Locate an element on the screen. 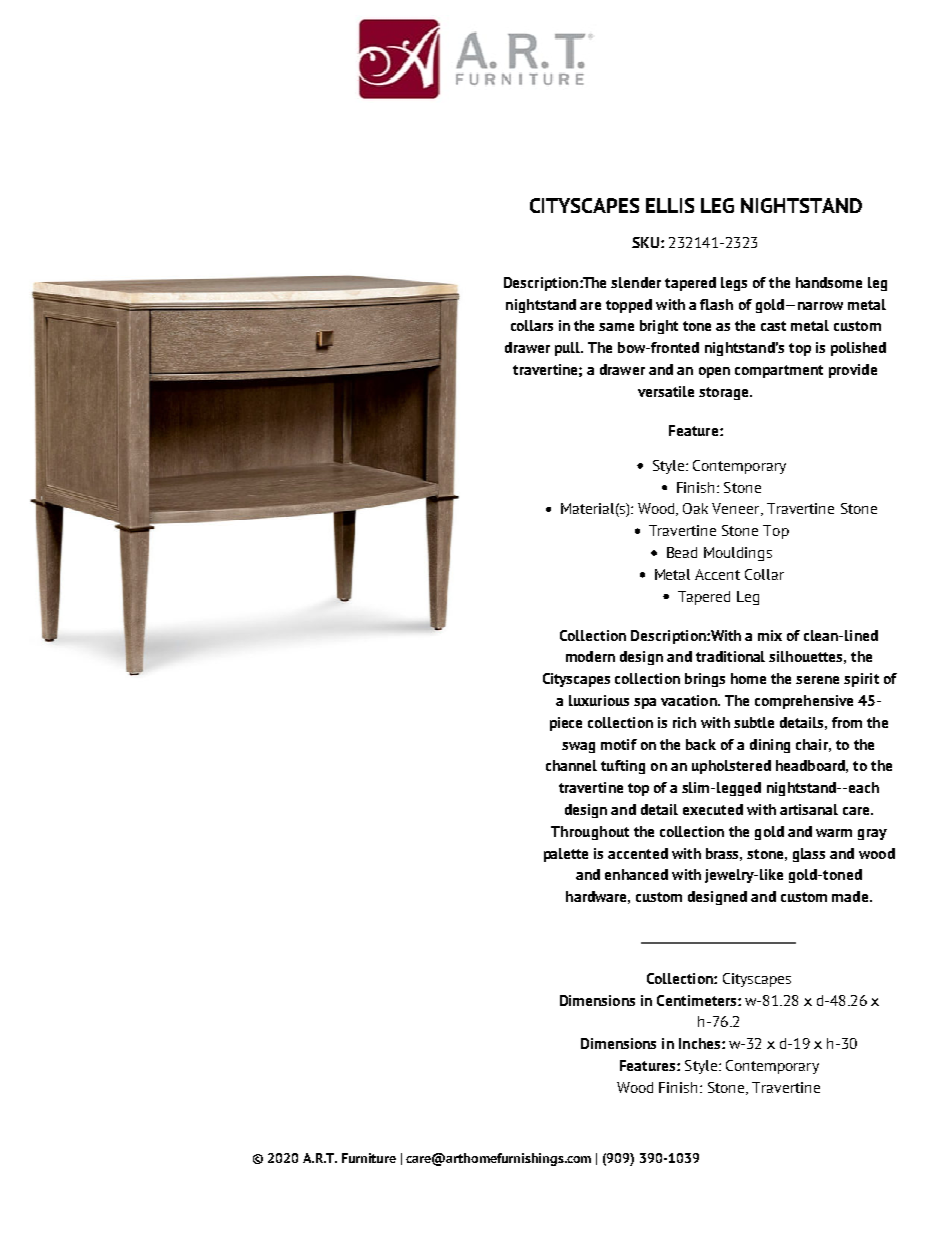  same is located at coordinates (616, 327).
